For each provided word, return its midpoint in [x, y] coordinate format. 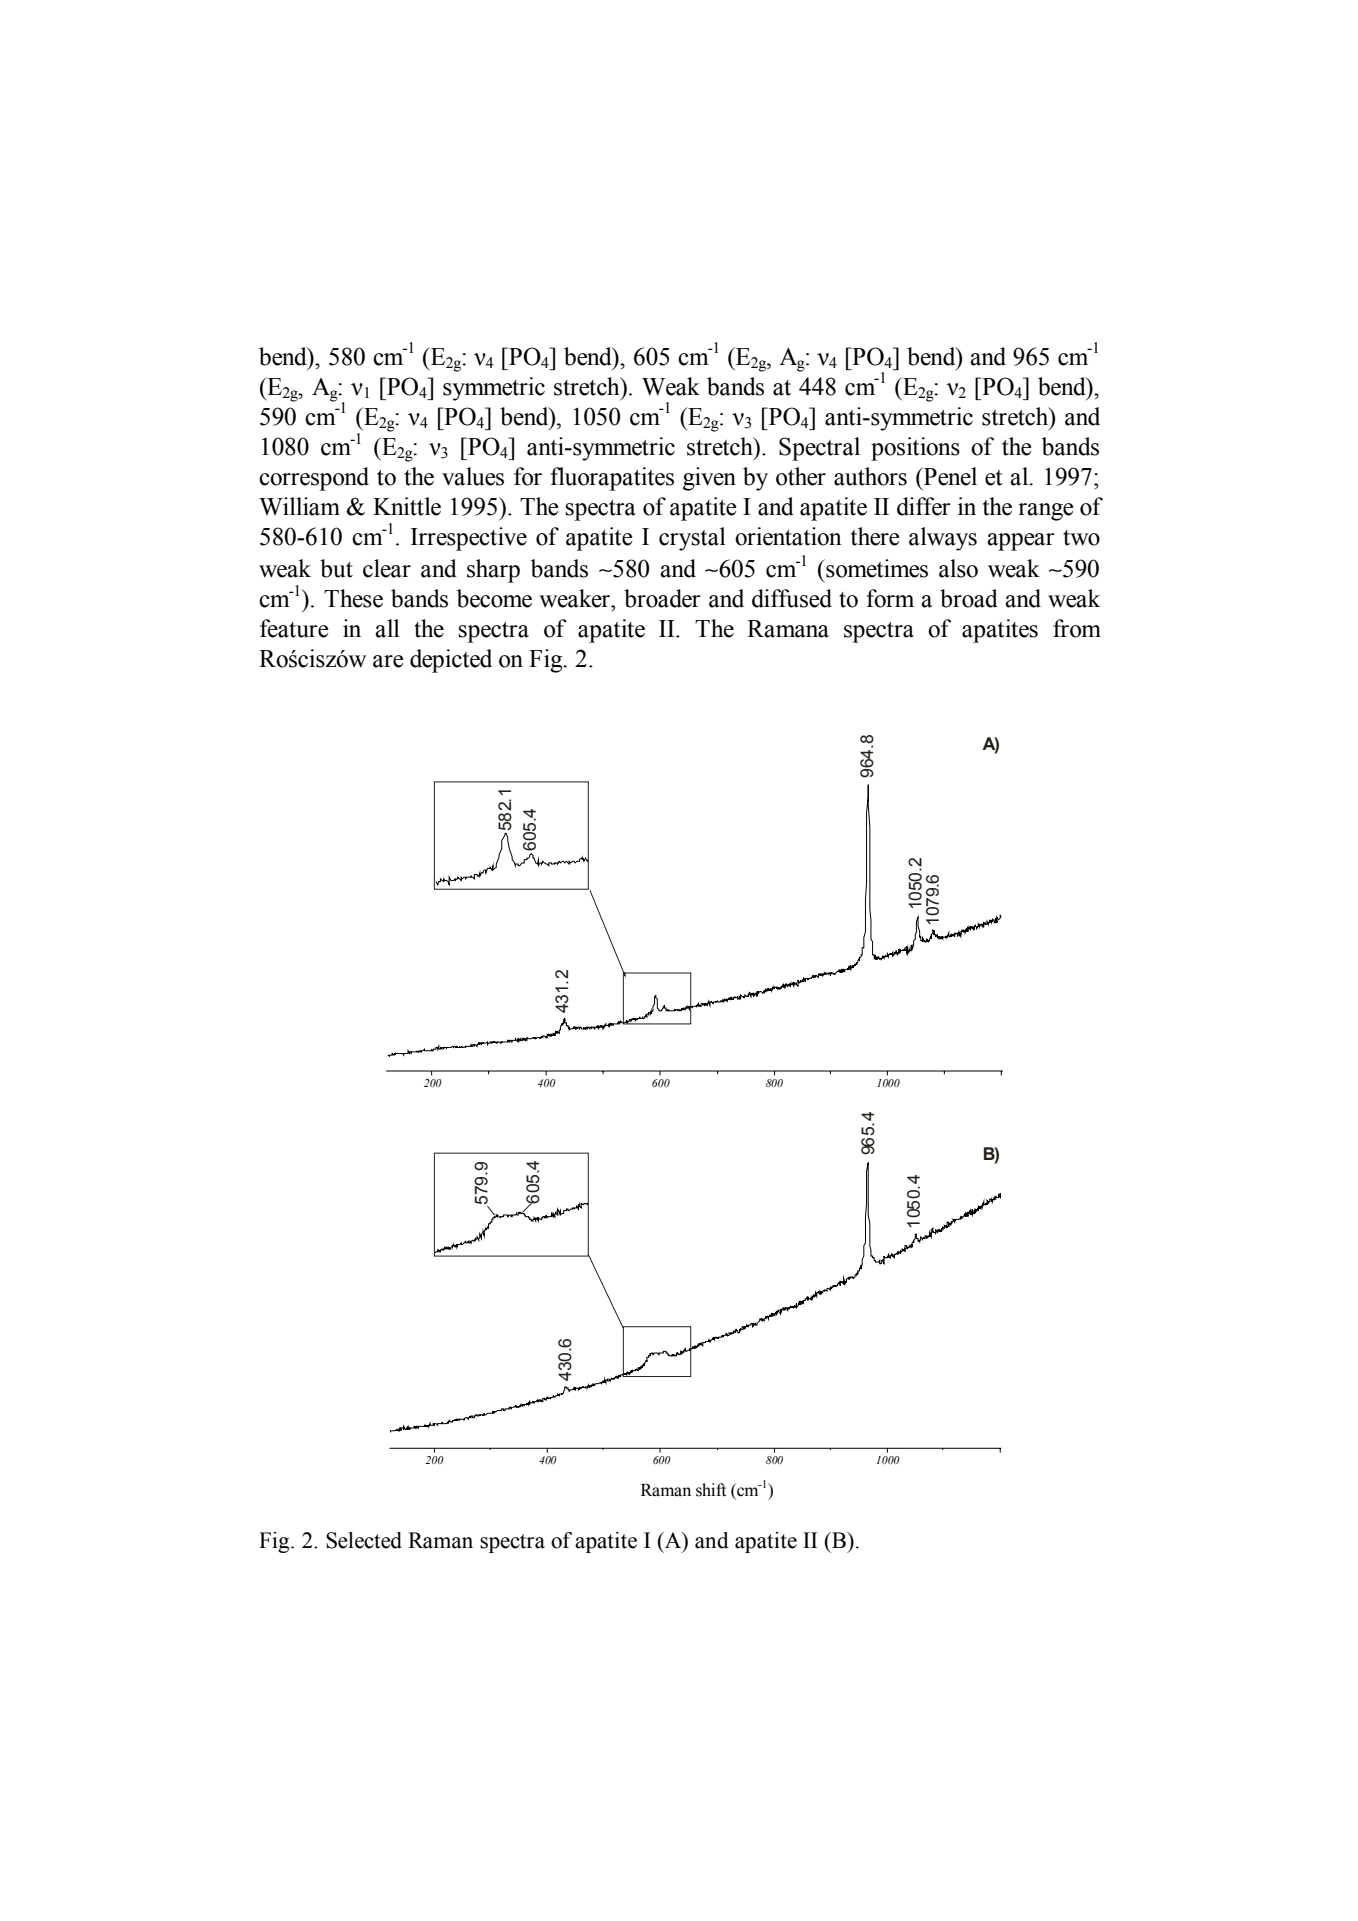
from [1077, 628]
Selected [364, 1540]
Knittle [407, 506]
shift [711, 1490]
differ [924, 506]
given [709, 479]
